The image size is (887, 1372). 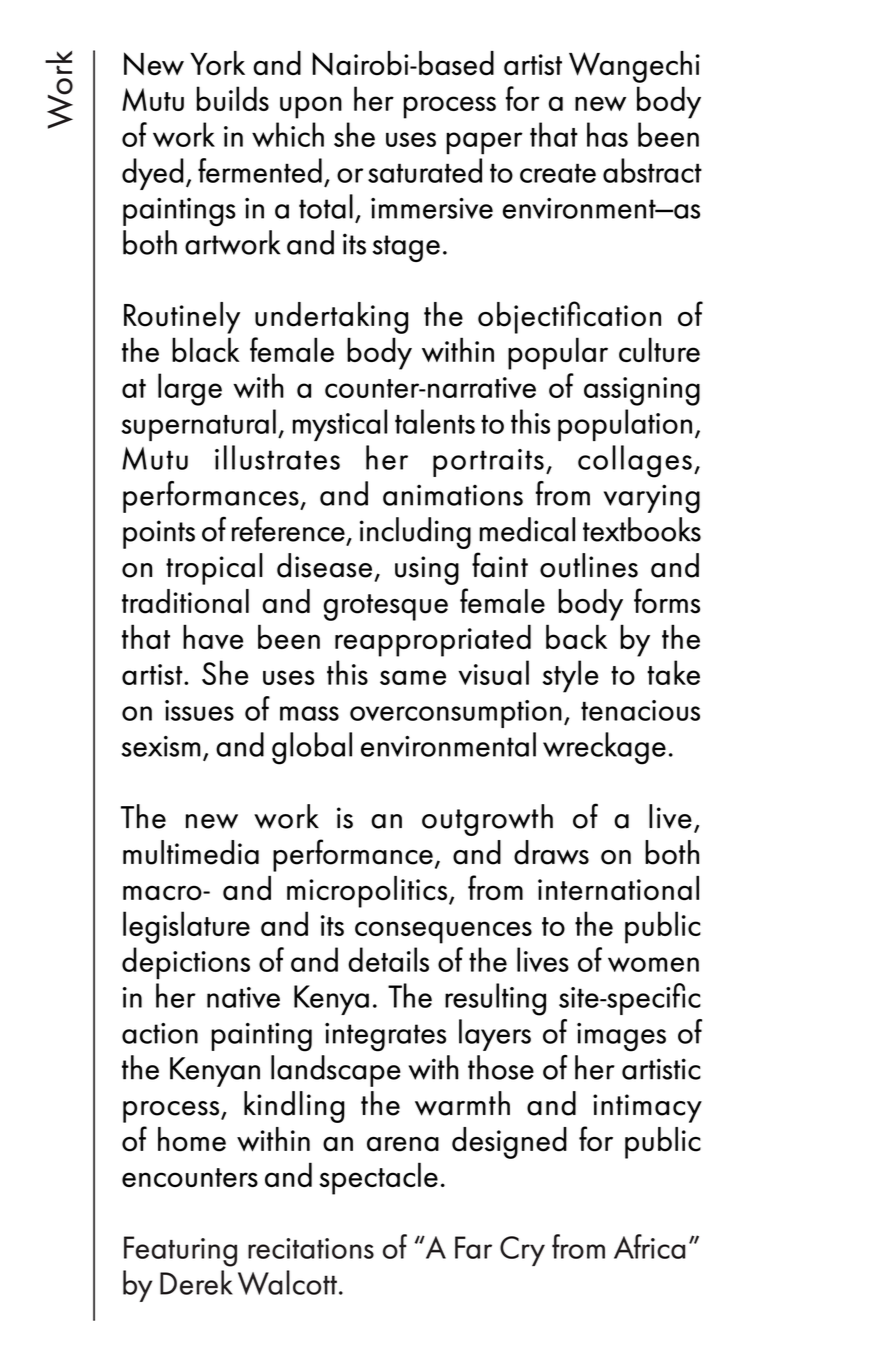 What do you see at coordinates (180, 1251) in the document?
I see `Featuring` at bounding box center [180, 1251].
